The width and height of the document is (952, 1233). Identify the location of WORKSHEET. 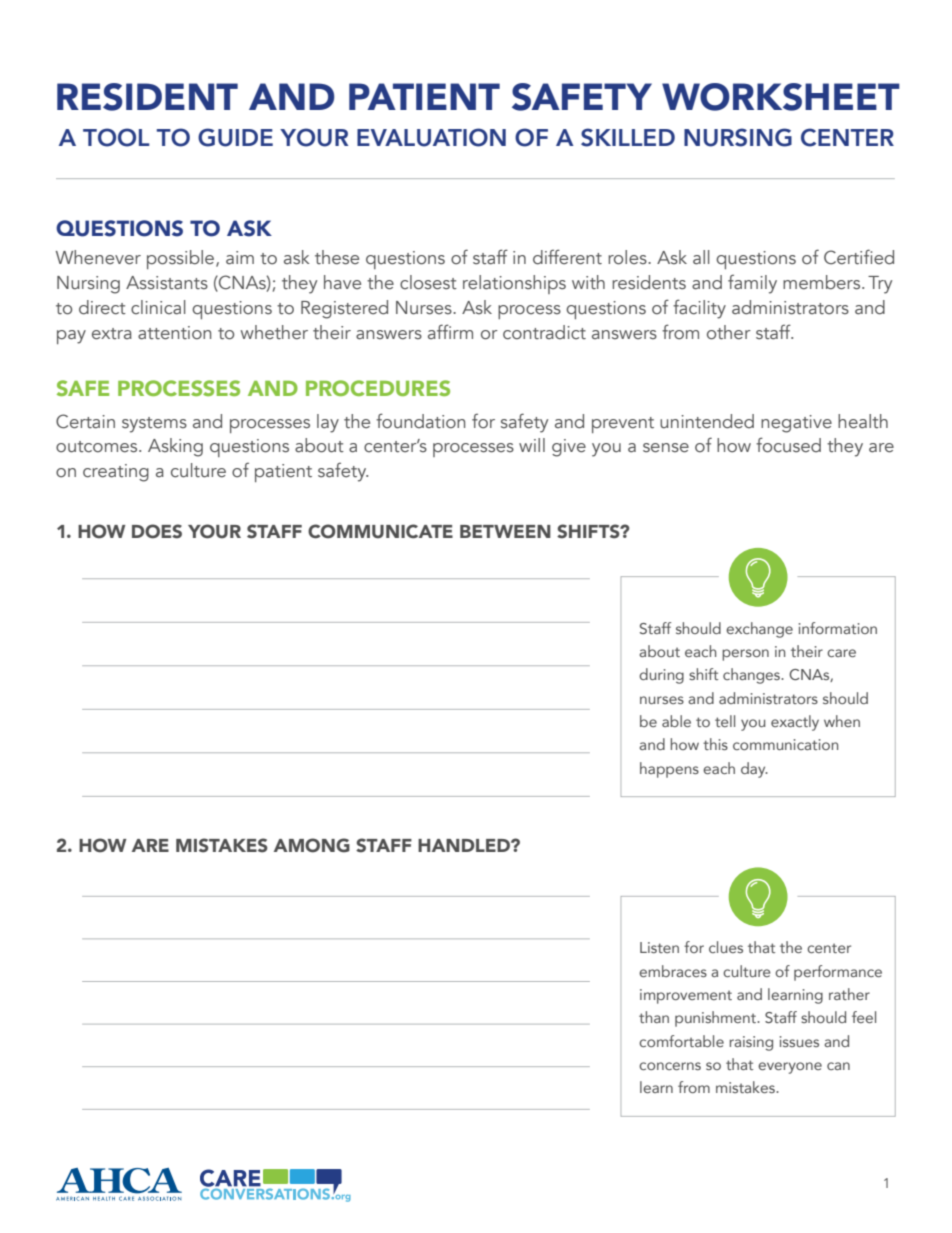
(781, 97).
